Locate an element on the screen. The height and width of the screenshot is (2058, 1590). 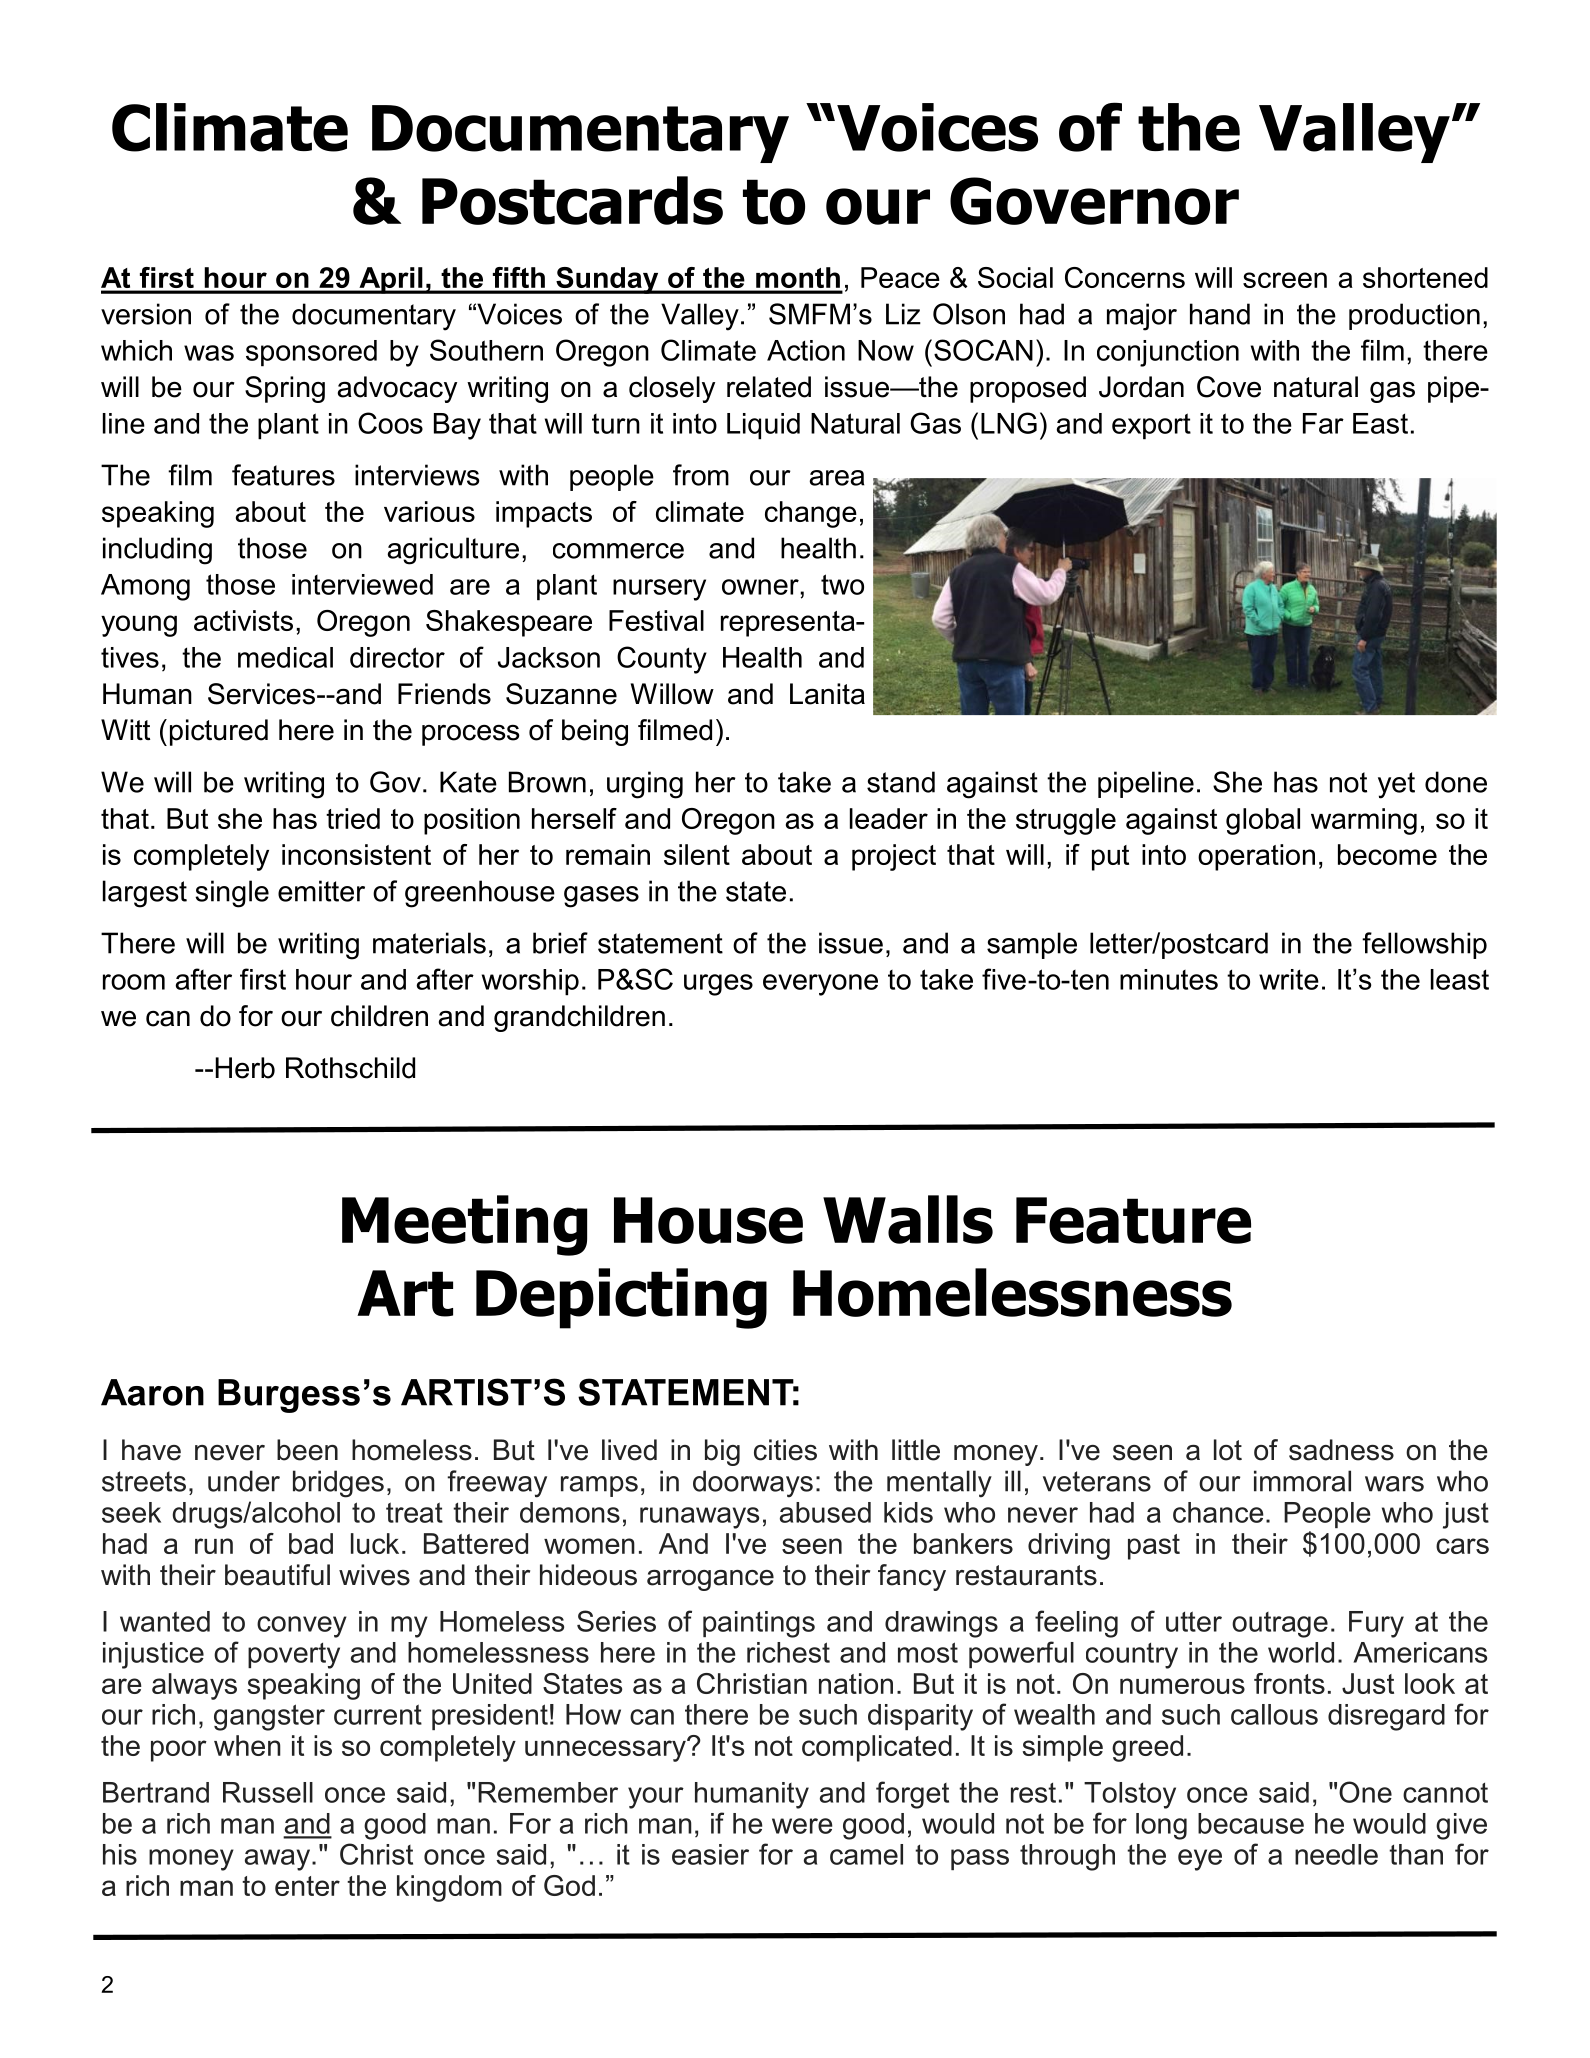
Aaron is located at coordinates (152, 1392).
